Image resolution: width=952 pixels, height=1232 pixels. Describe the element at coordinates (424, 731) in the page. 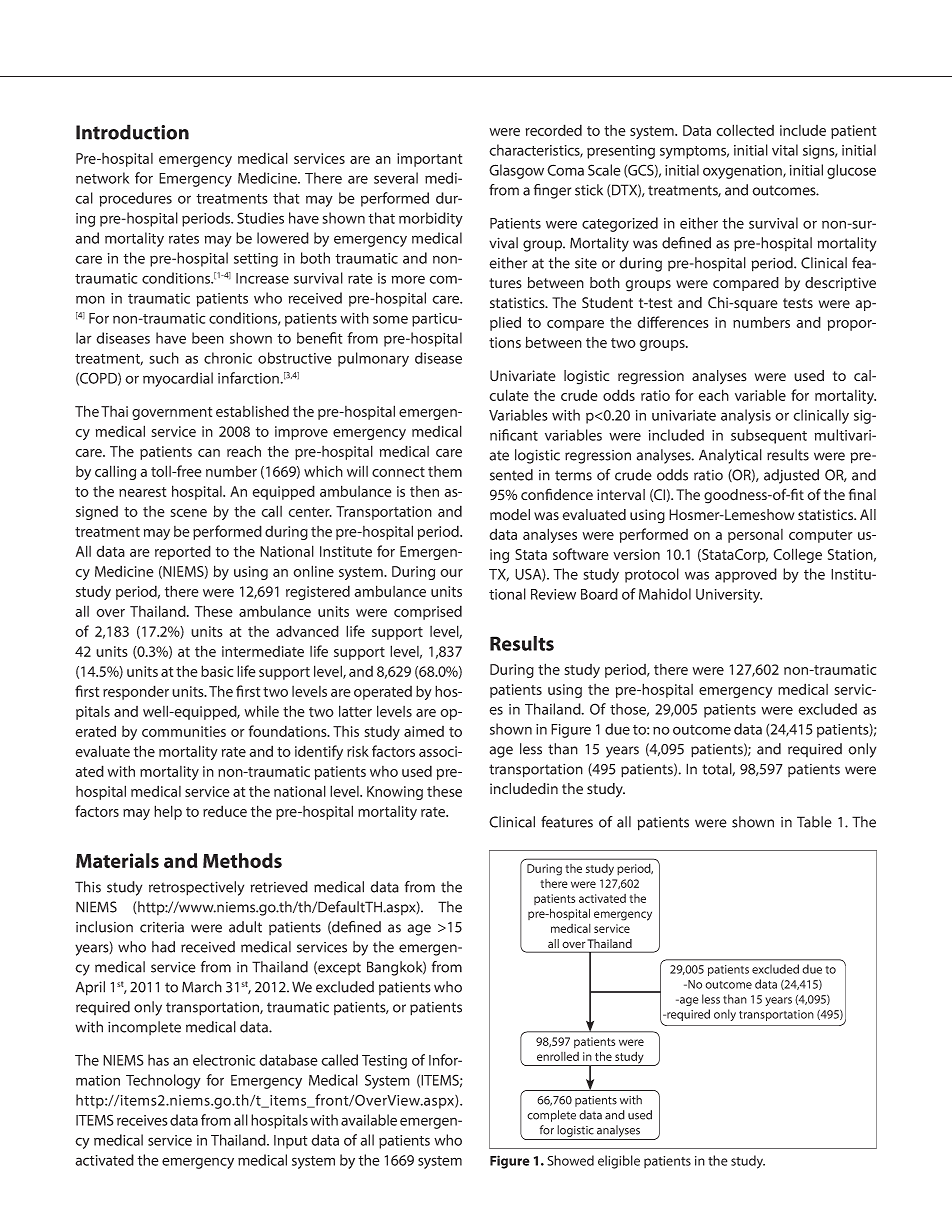

I see `aimed` at that location.
